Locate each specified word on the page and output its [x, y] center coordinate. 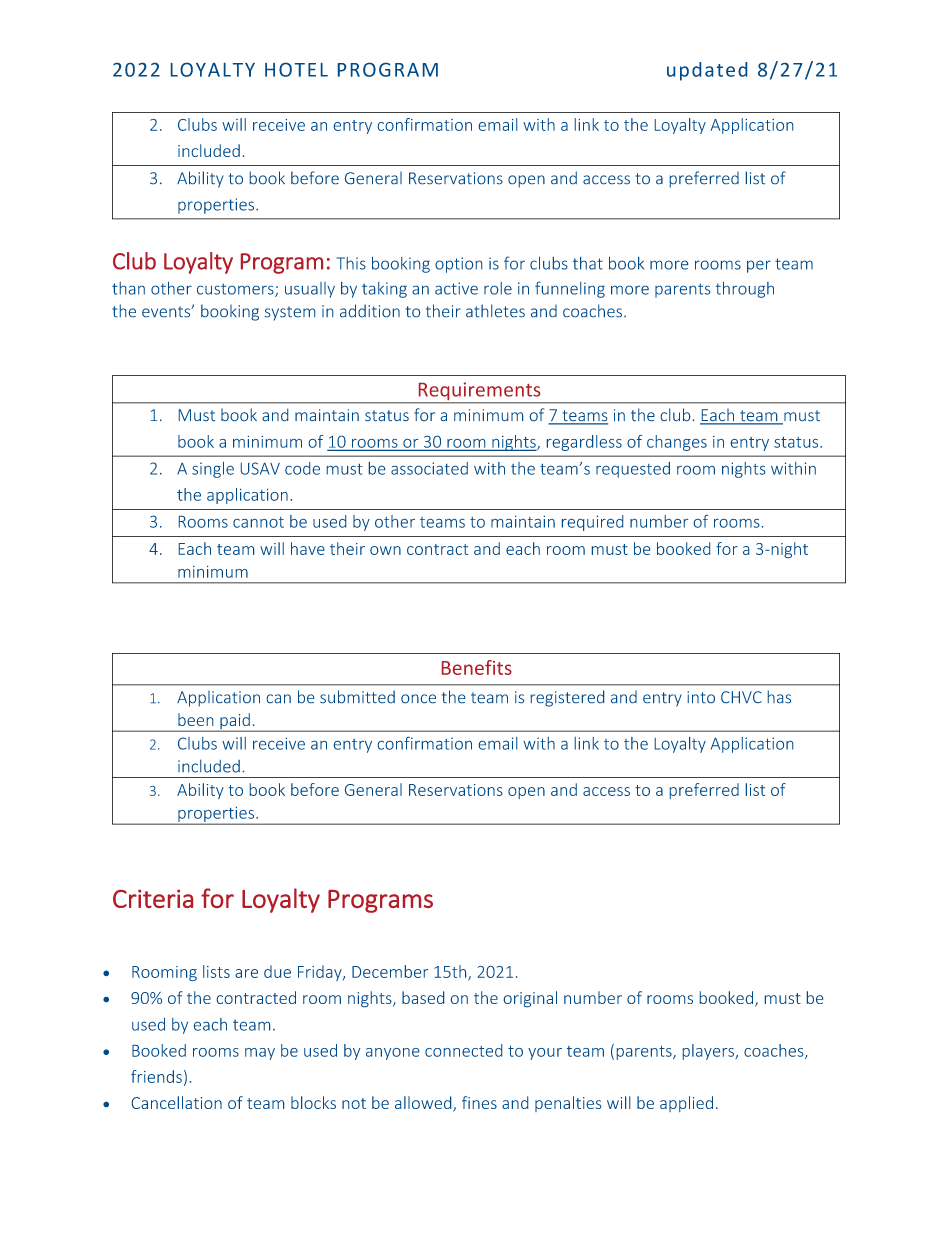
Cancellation [177, 1102]
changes [677, 443]
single [213, 470]
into [701, 697]
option [458, 265]
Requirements [479, 392]
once [418, 698]
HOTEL [296, 70]
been [195, 719]
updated [707, 71]
